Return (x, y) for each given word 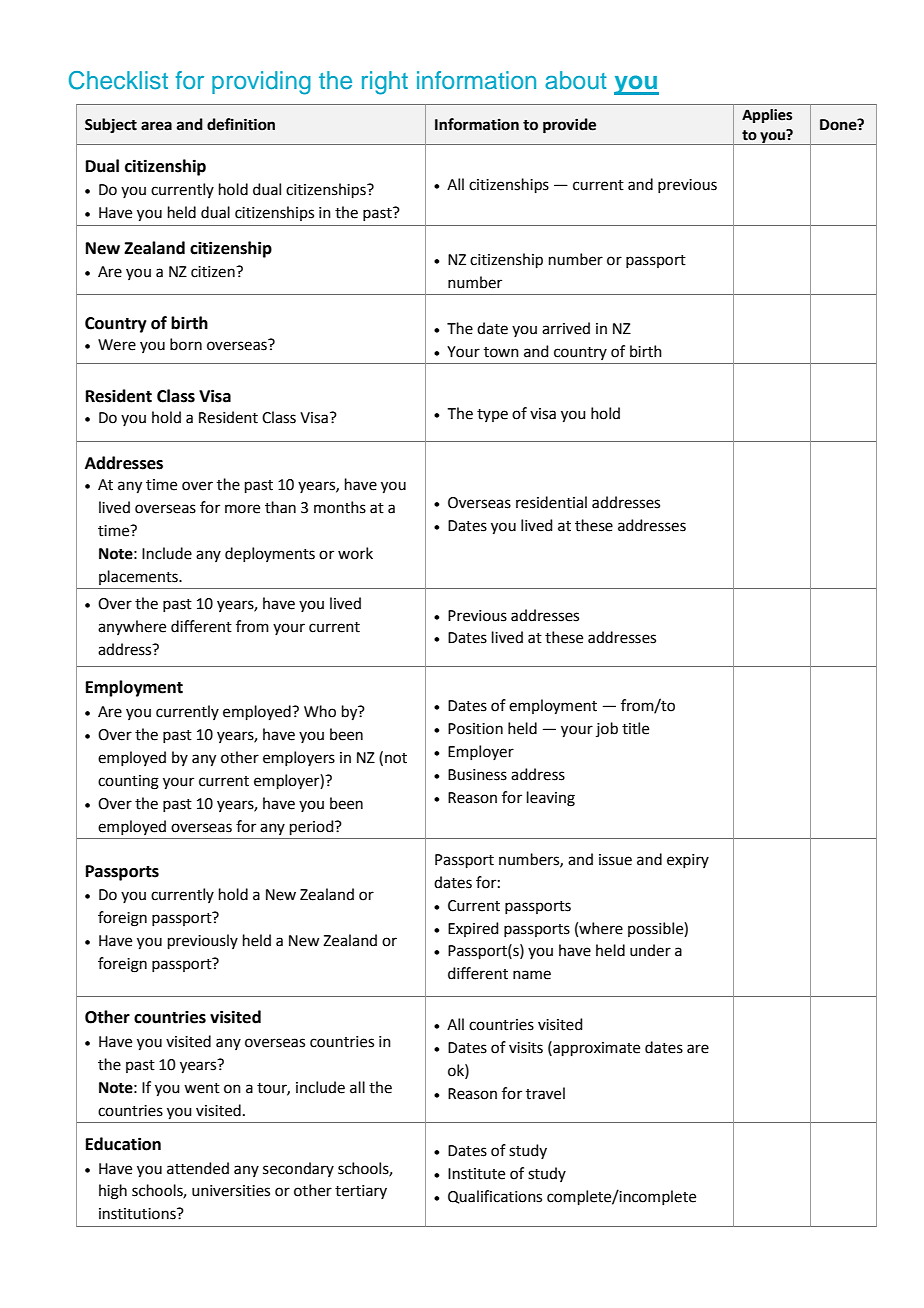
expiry (688, 861)
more (242, 509)
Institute (476, 1174)
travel (545, 1093)
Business (477, 775)
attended (198, 1168)
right (385, 83)
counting (128, 782)
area (156, 126)
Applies (767, 116)
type (492, 415)
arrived (566, 328)
